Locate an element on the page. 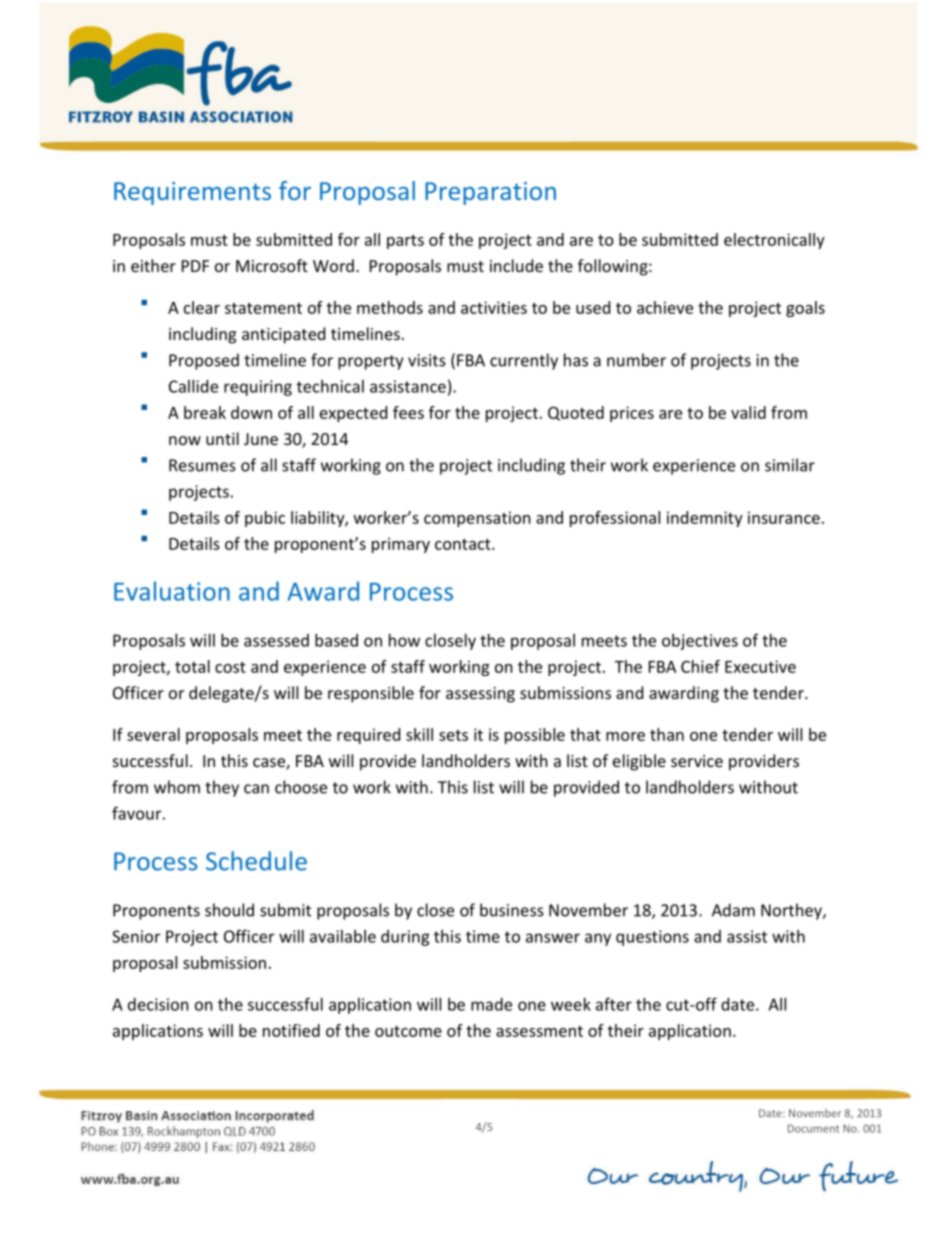 This page has height=1233, width=952. notified is located at coordinates (291, 1030).
